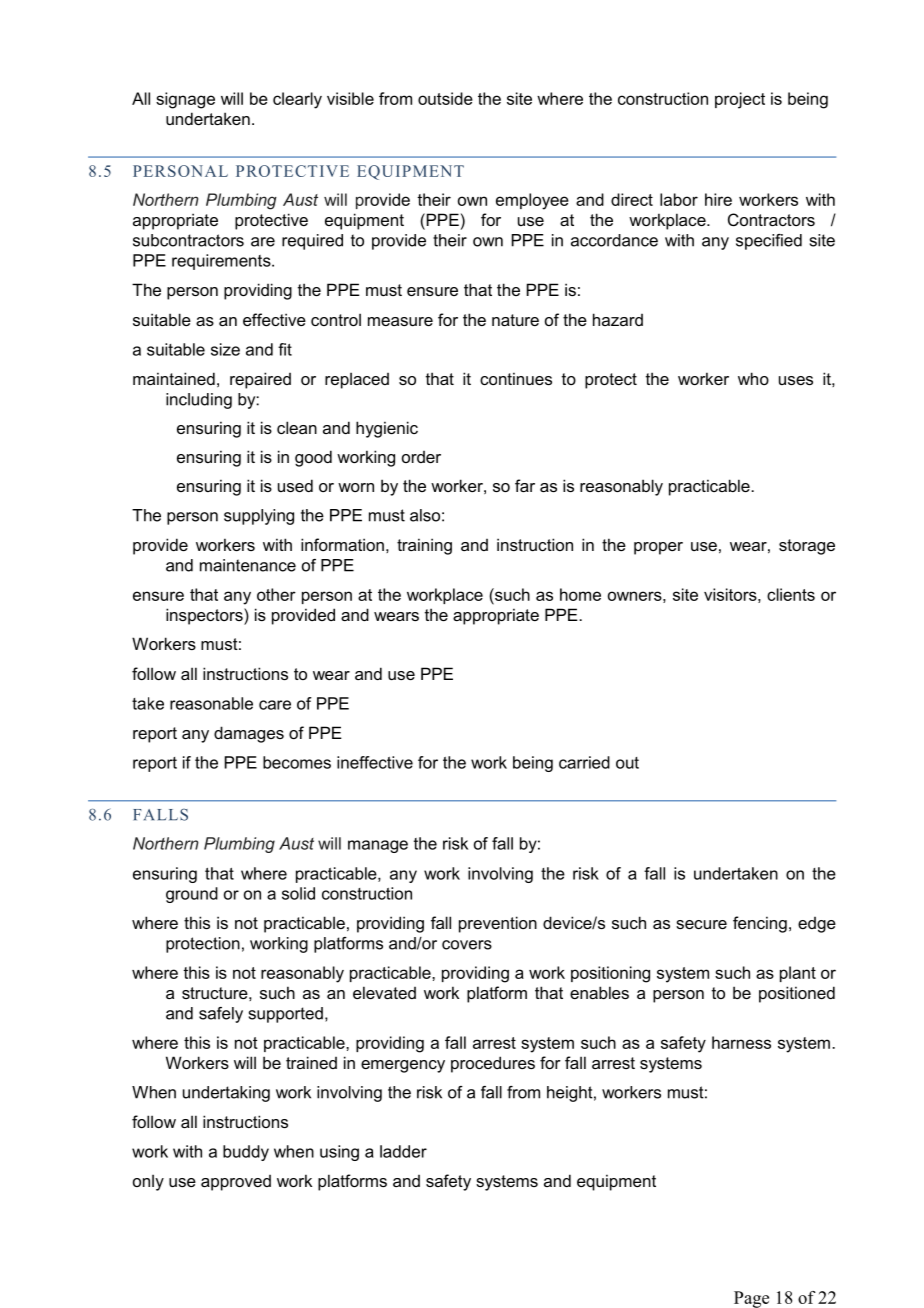  Describe the element at coordinates (211, 703) in the image. I see `reasonable` at that location.
